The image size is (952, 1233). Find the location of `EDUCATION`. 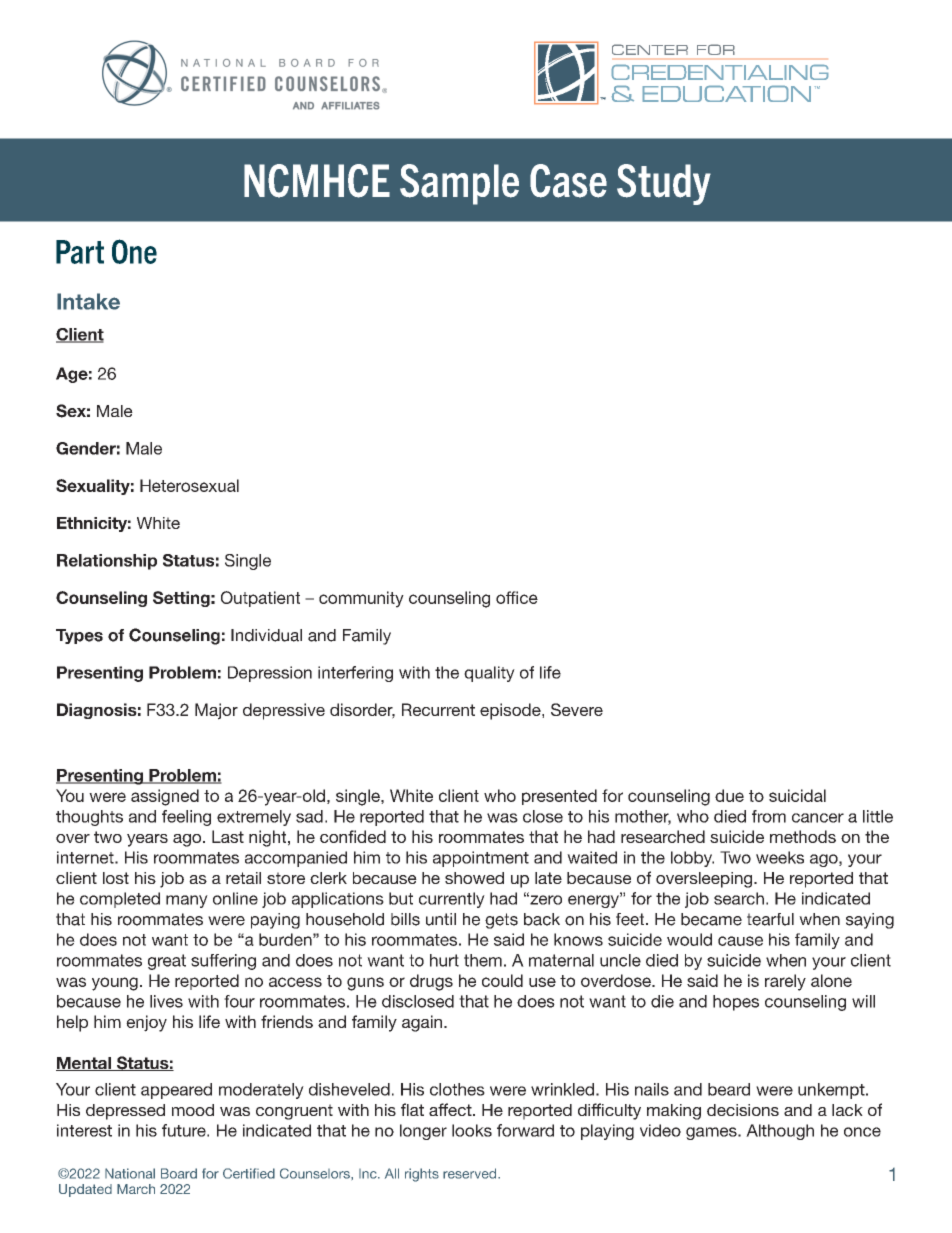

EDUCATION is located at coordinates (727, 94).
